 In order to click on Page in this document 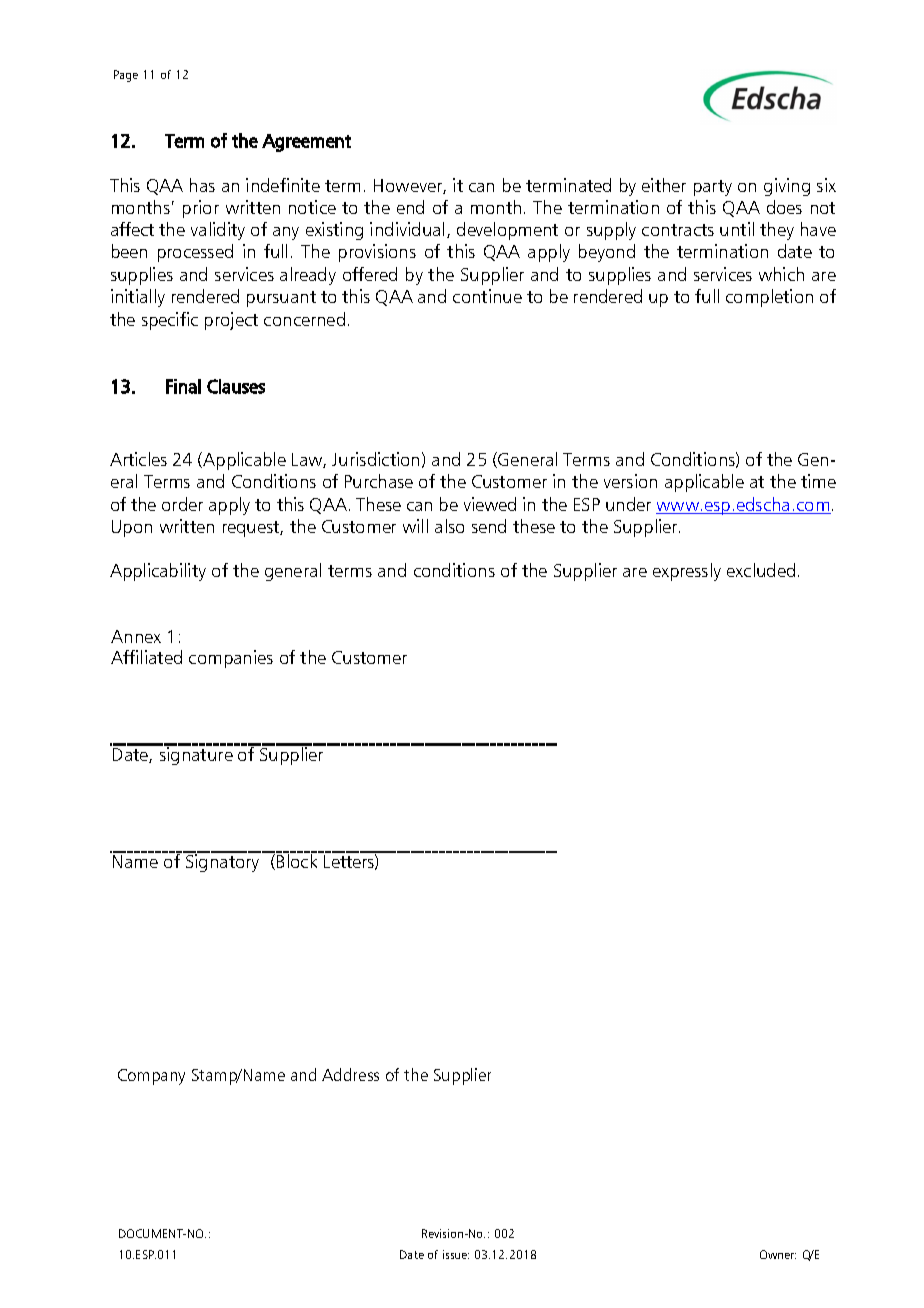, I will do `click(126, 76)`.
